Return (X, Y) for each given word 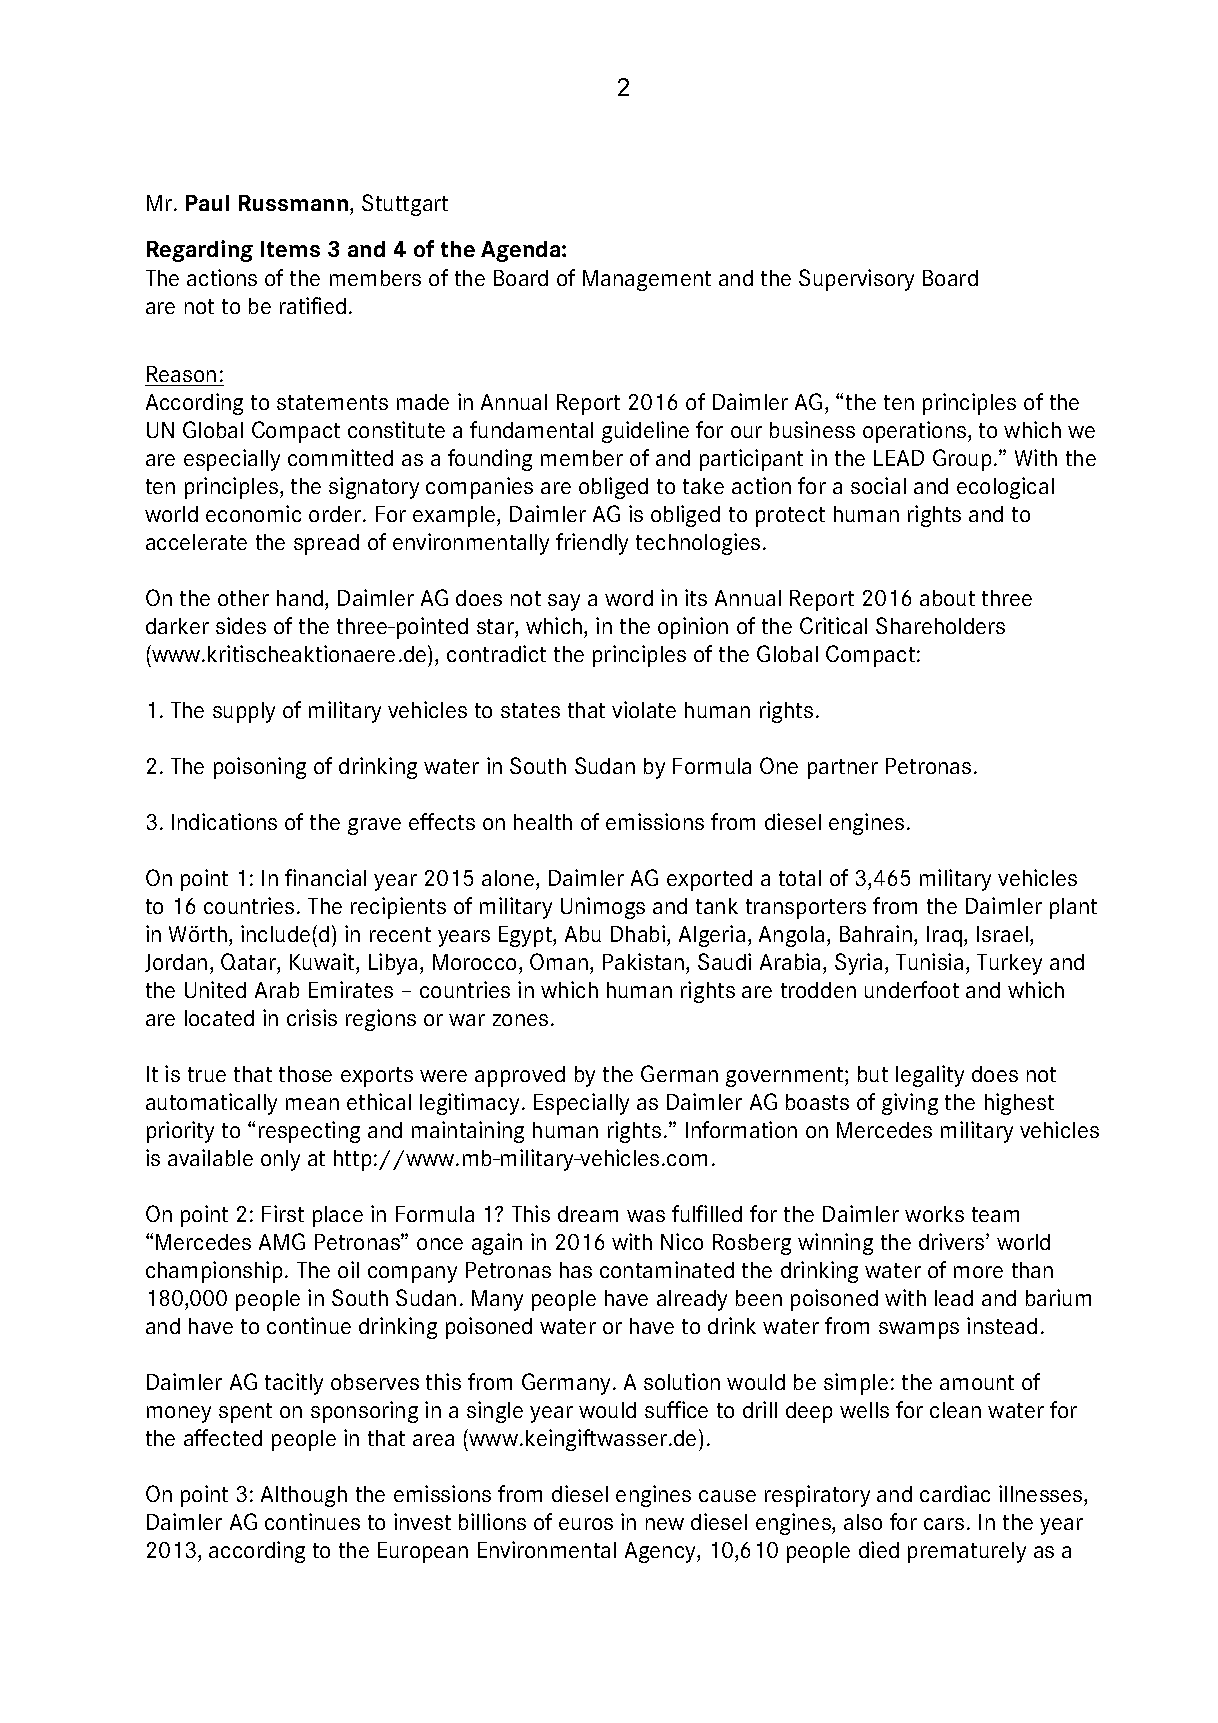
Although (304, 1496)
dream (588, 1214)
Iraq (944, 936)
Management (647, 280)
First (283, 1213)
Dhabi (639, 933)
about (947, 598)
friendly (592, 544)
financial (325, 877)
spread (326, 544)
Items (290, 249)
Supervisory (856, 280)
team (995, 1214)
